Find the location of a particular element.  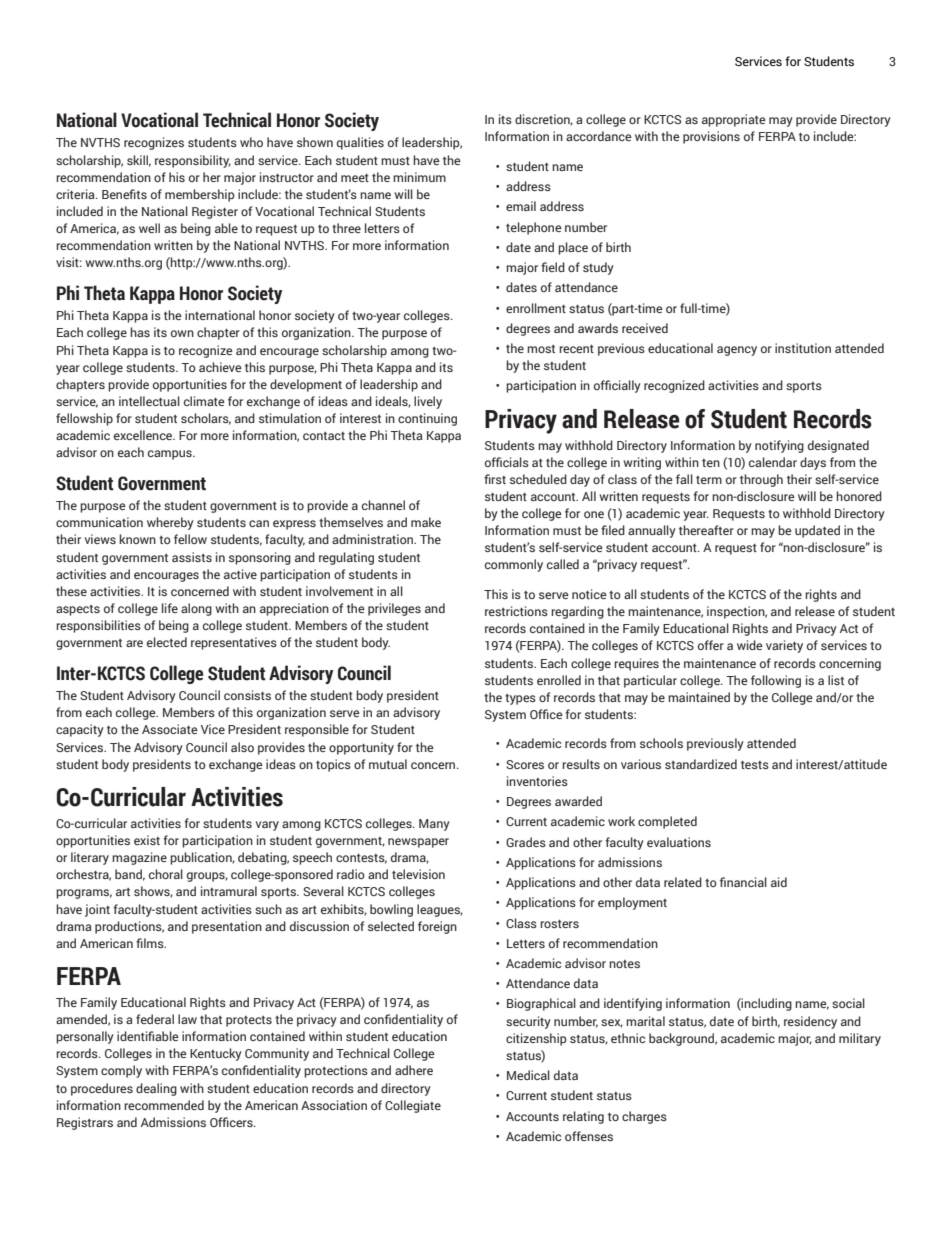

minimum is located at coordinates (419, 177).
